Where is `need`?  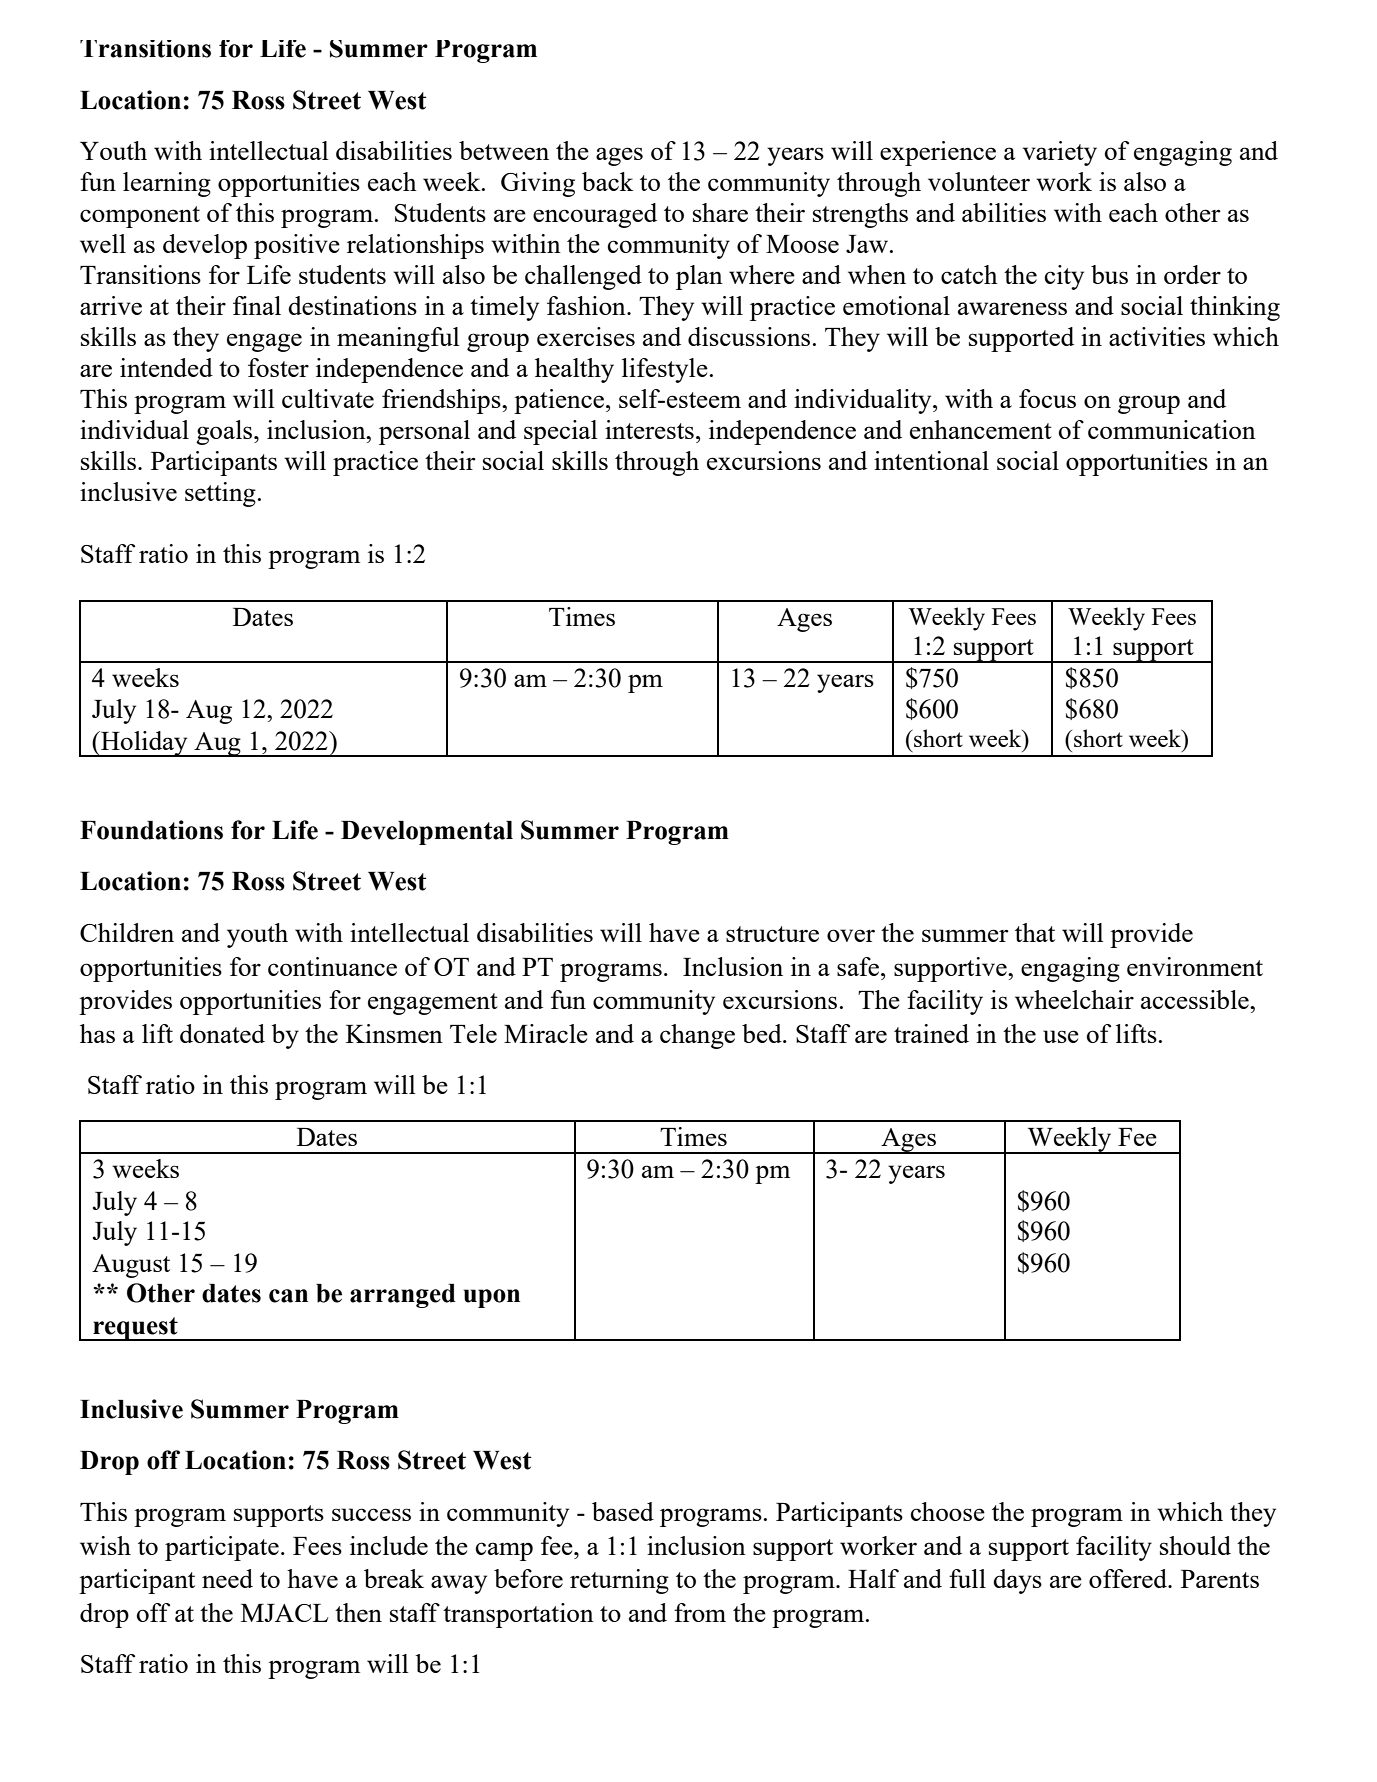 need is located at coordinates (227, 1578).
